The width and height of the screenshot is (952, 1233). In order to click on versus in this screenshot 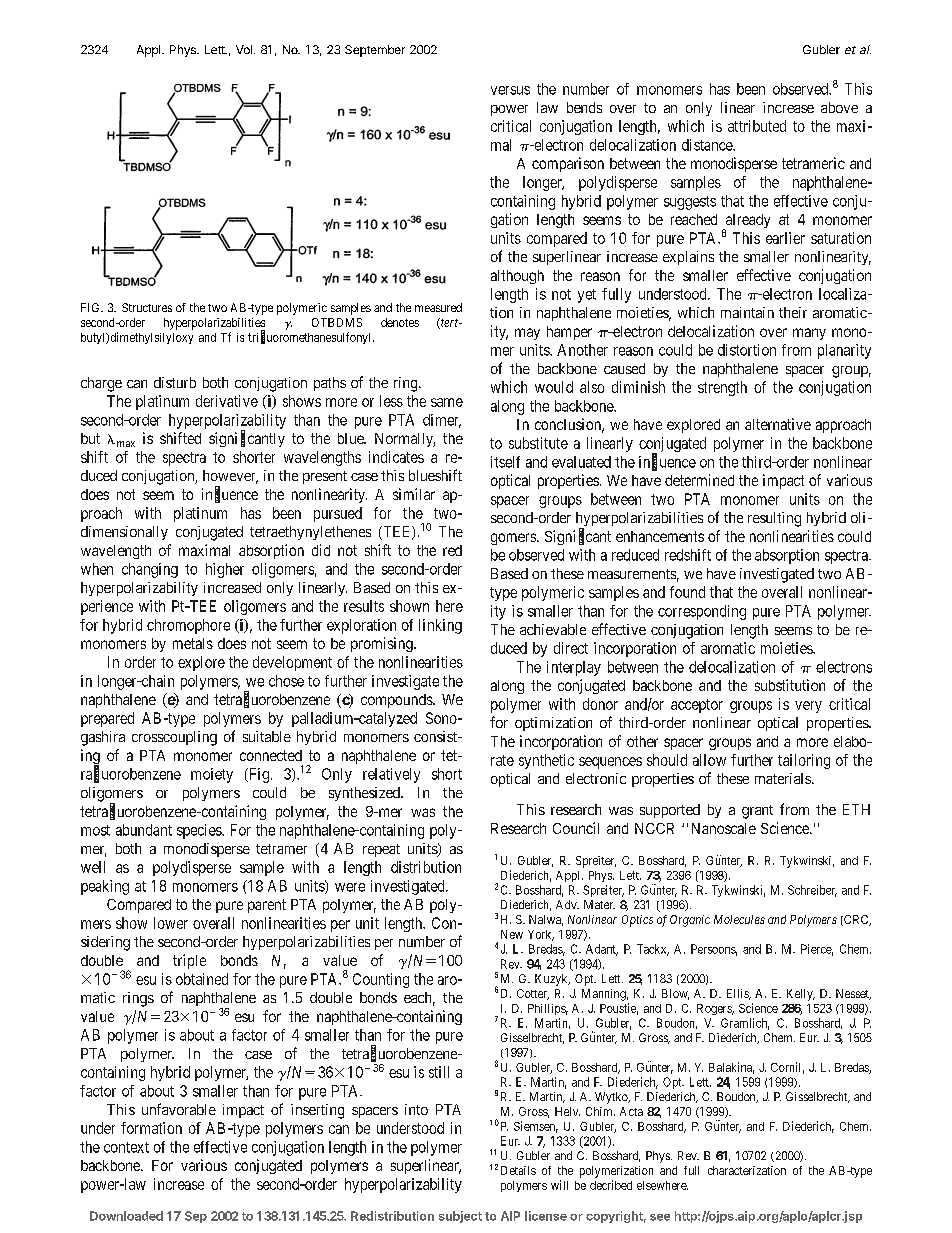, I will do `click(510, 90)`.
